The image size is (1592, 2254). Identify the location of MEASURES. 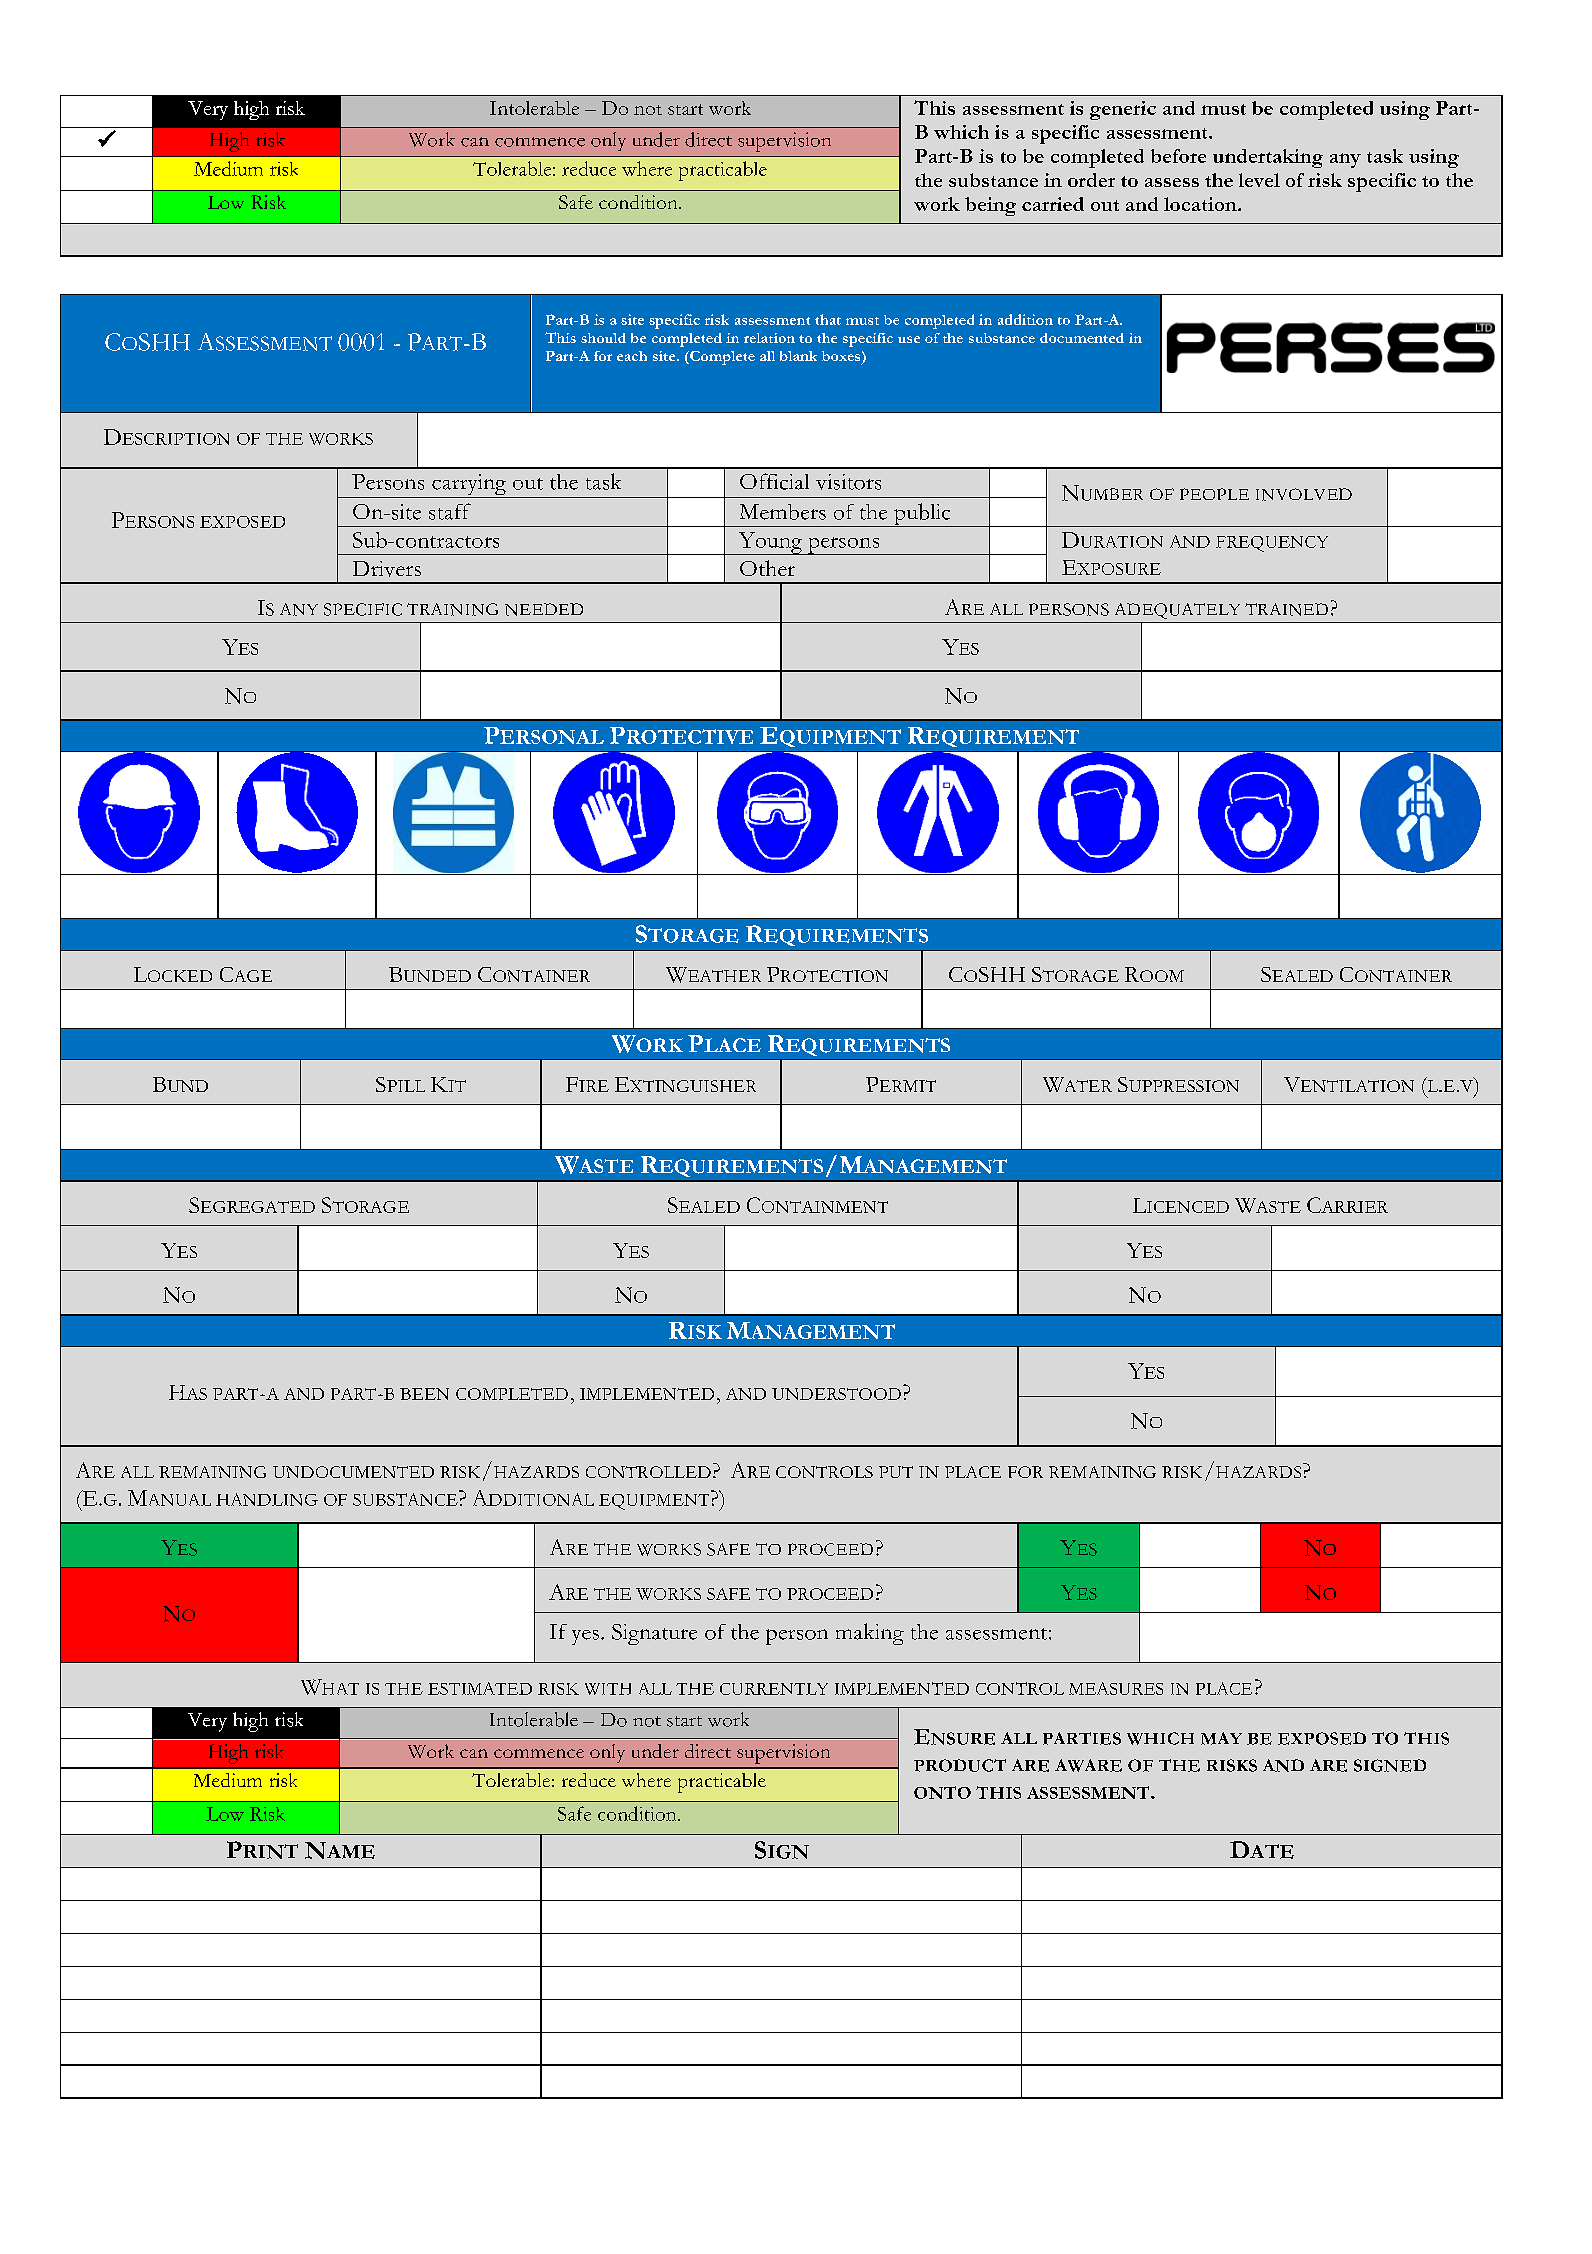
(1116, 1688).
